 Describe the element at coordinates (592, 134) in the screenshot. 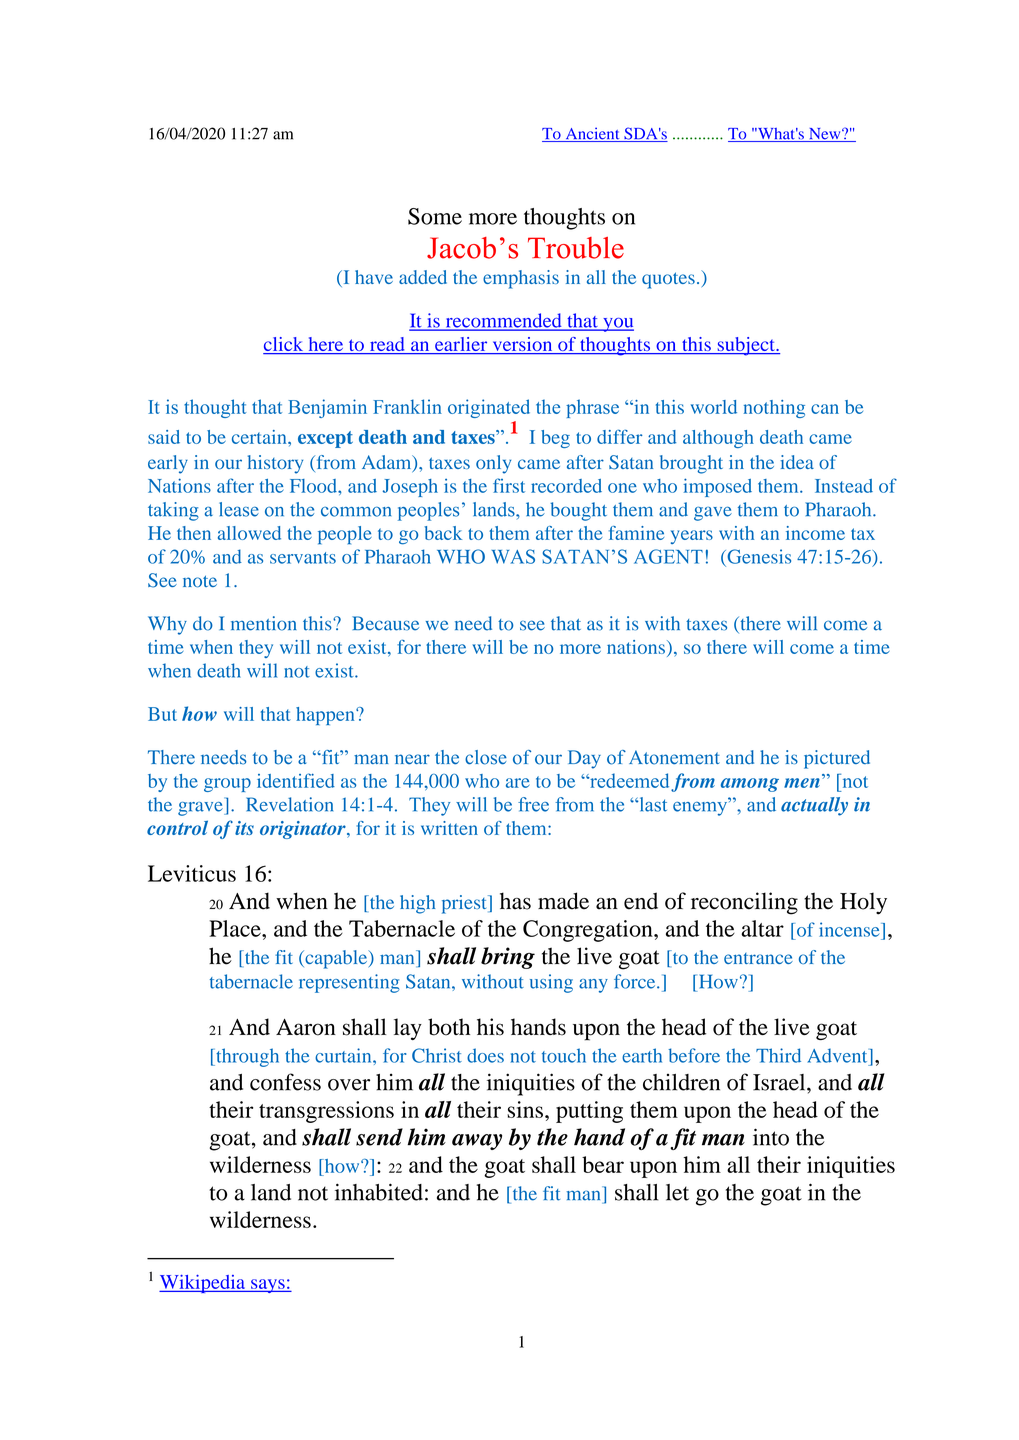

I see `Ancient` at that location.
